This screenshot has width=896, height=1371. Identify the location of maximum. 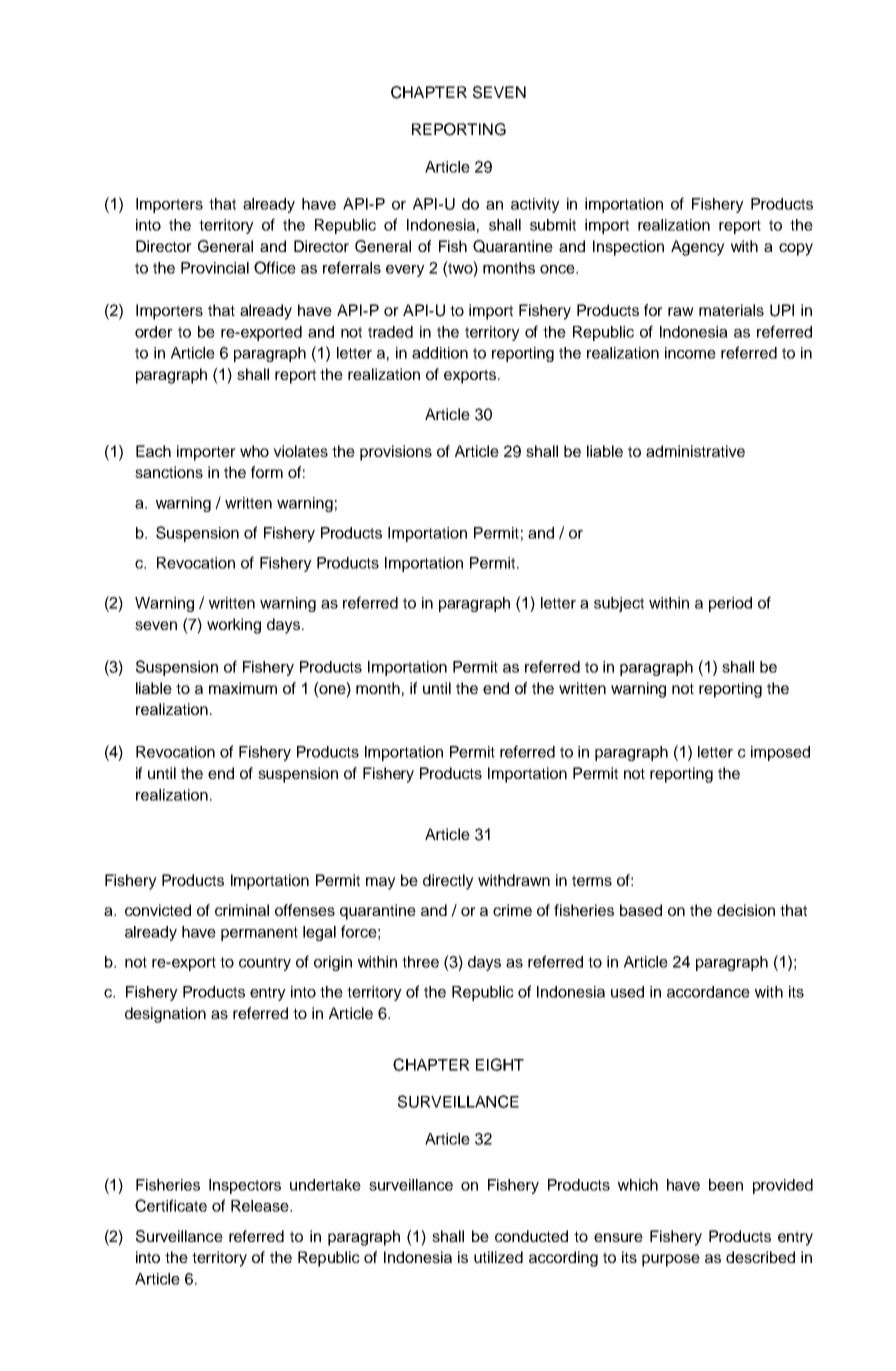
(243, 688).
